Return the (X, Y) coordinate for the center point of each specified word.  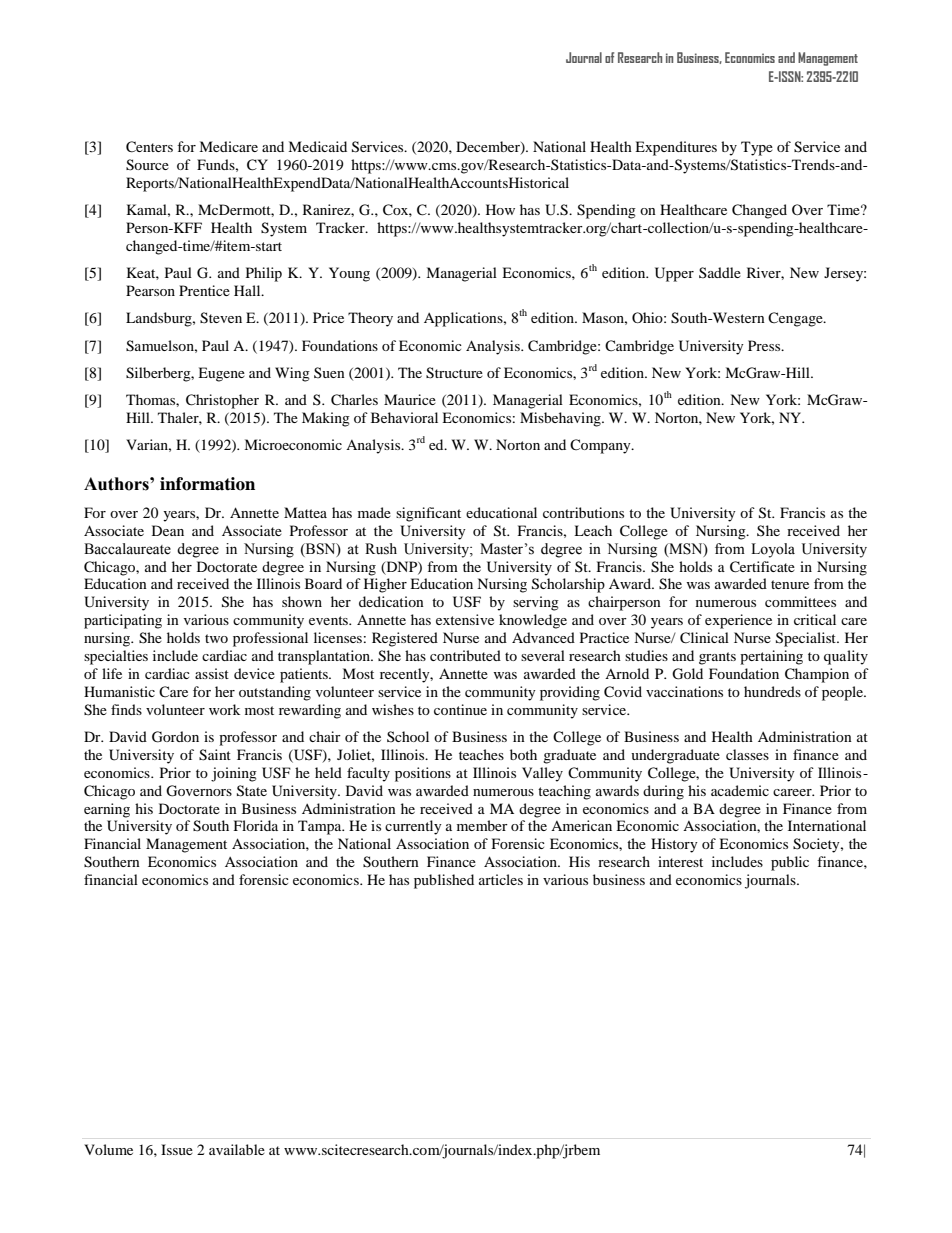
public (790, 863)
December (489, 148)
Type (757, 148)
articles (501, 879)
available (237, 1149)
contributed (465, 655)
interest (680, 861)
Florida (256, 825)
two (216, 638)
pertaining (771, 657)
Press (765, 345)
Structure (454, 373)
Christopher (222, 401)
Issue (177, 1149)
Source (147, 165)
